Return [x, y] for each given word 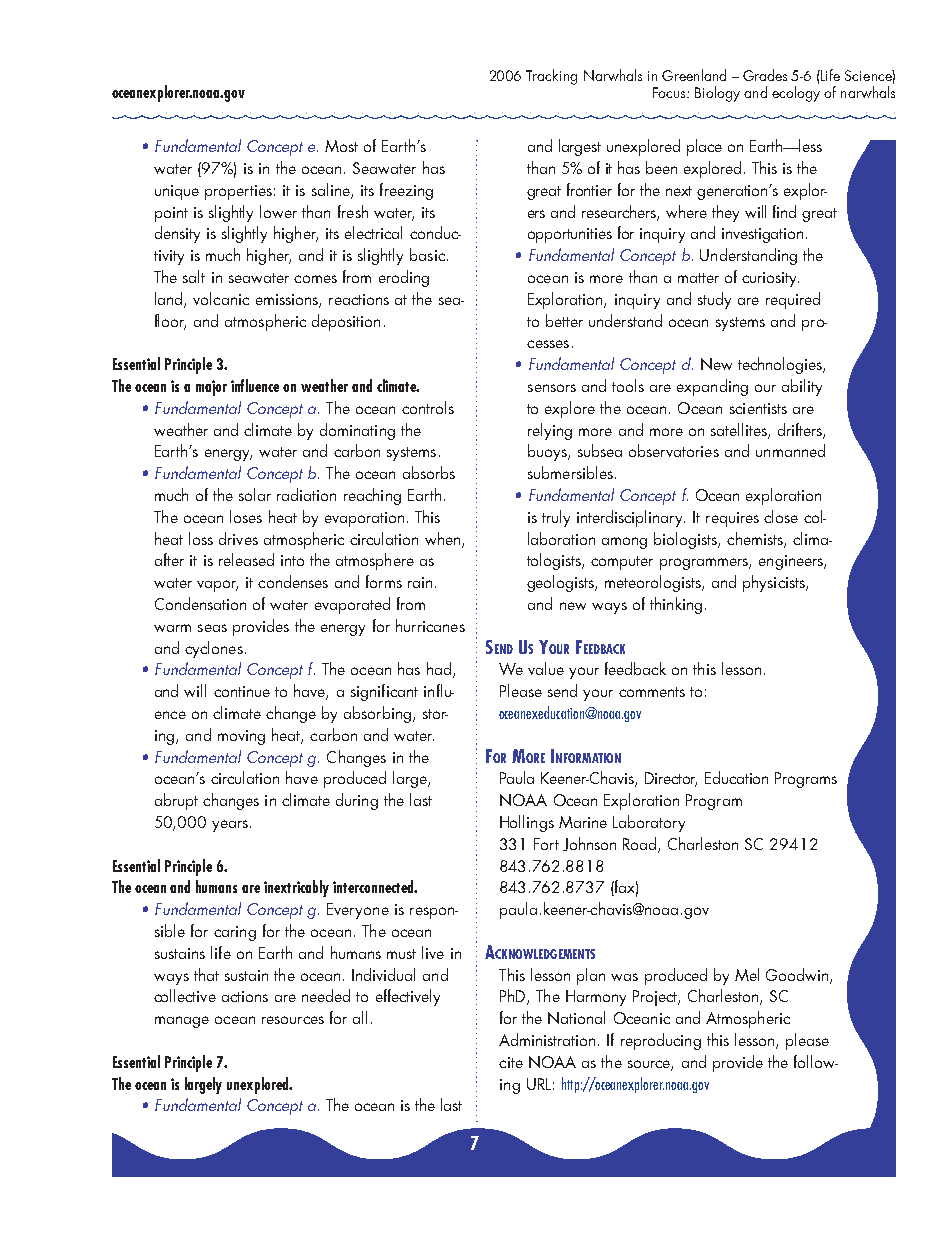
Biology [717, 94]
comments [652, 692]
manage [182, 1022]
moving [241, 737]
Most [341, 146]
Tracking [551, 77]
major [211, 388]
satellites [740, 430]
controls [428, 407]
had [439, 668]
